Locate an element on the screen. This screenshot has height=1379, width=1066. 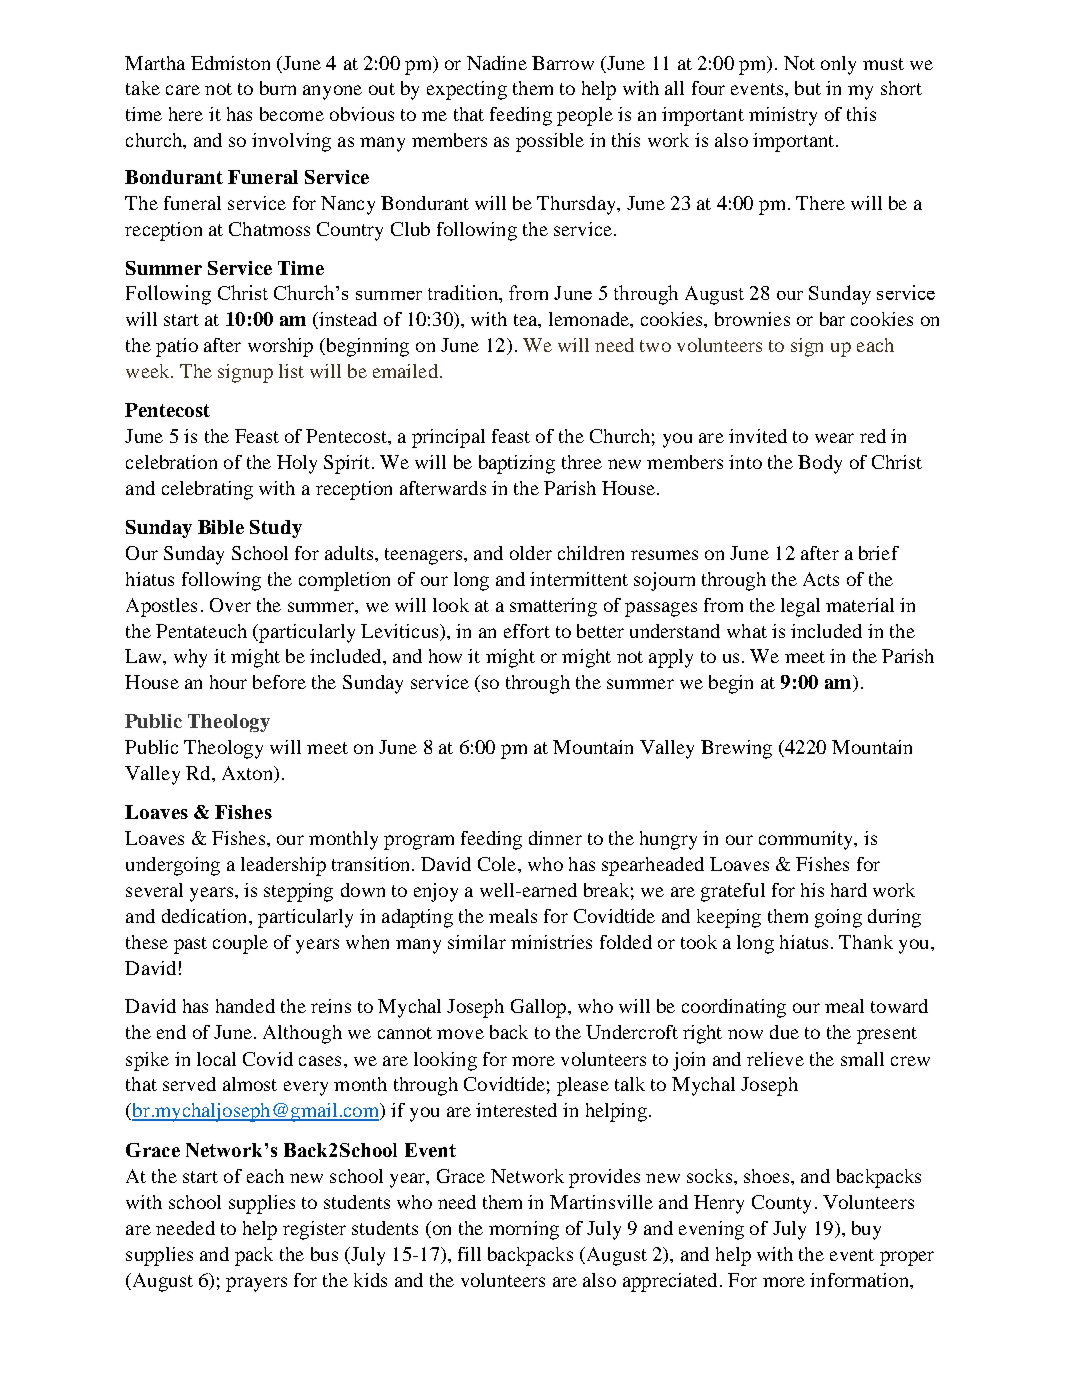
burn is located at coordinates (278, 88).
